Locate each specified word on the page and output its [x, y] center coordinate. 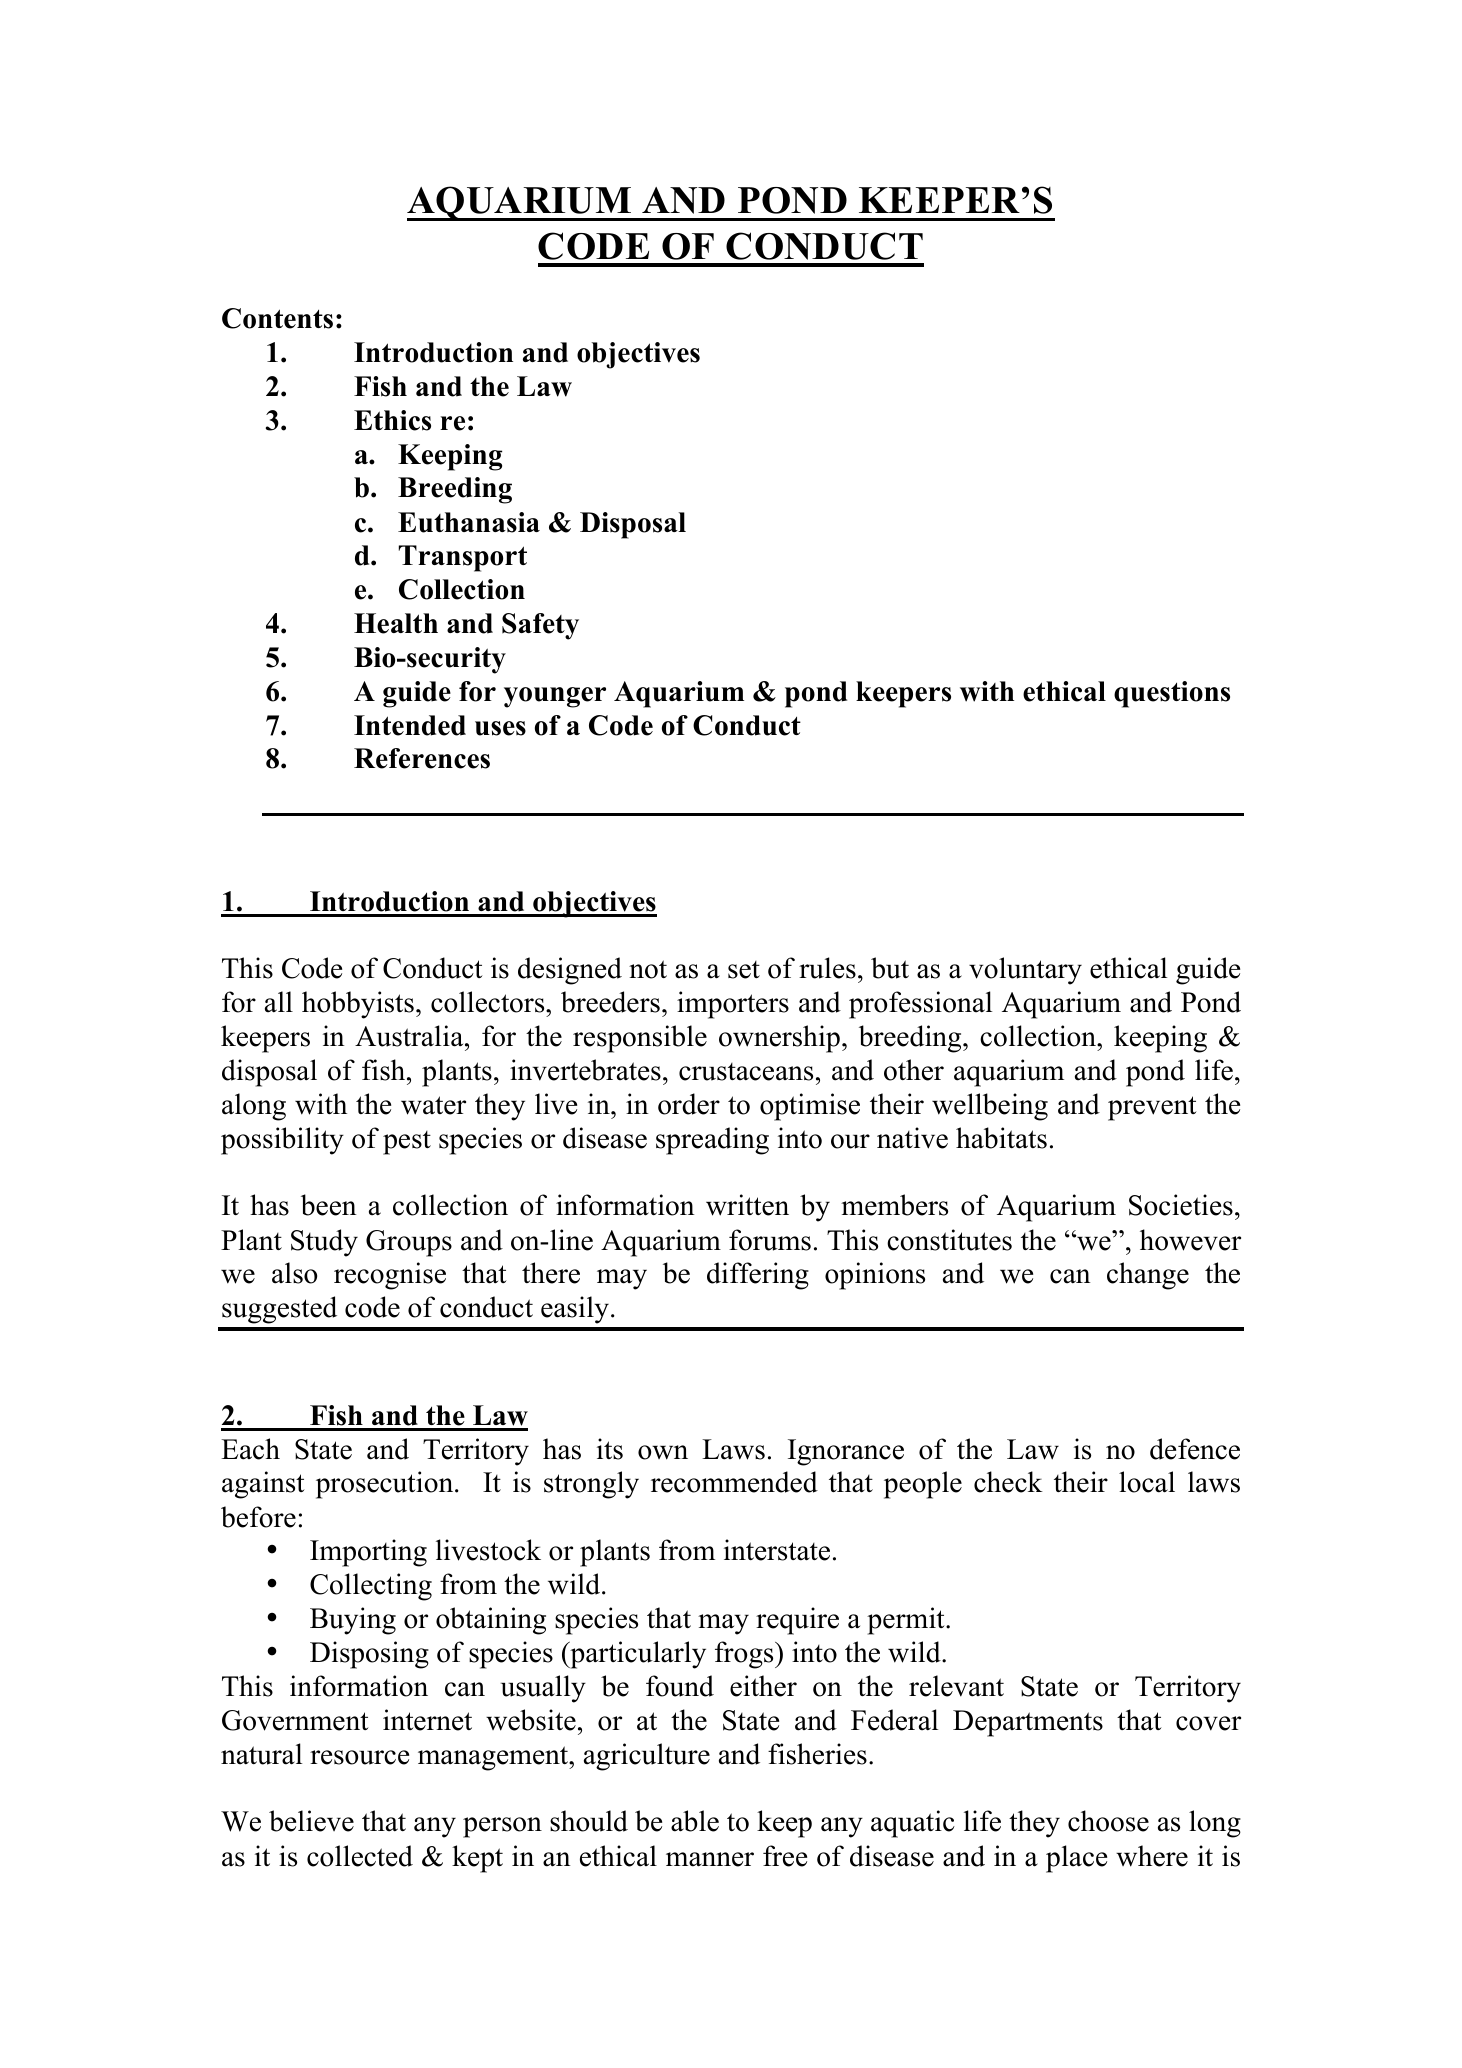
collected [360, 1856]
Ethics [392, 420]
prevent [1152, 1108]
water [433, 1105]
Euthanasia [469, 522]
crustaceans [746, 1072]
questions [1172, 694]
